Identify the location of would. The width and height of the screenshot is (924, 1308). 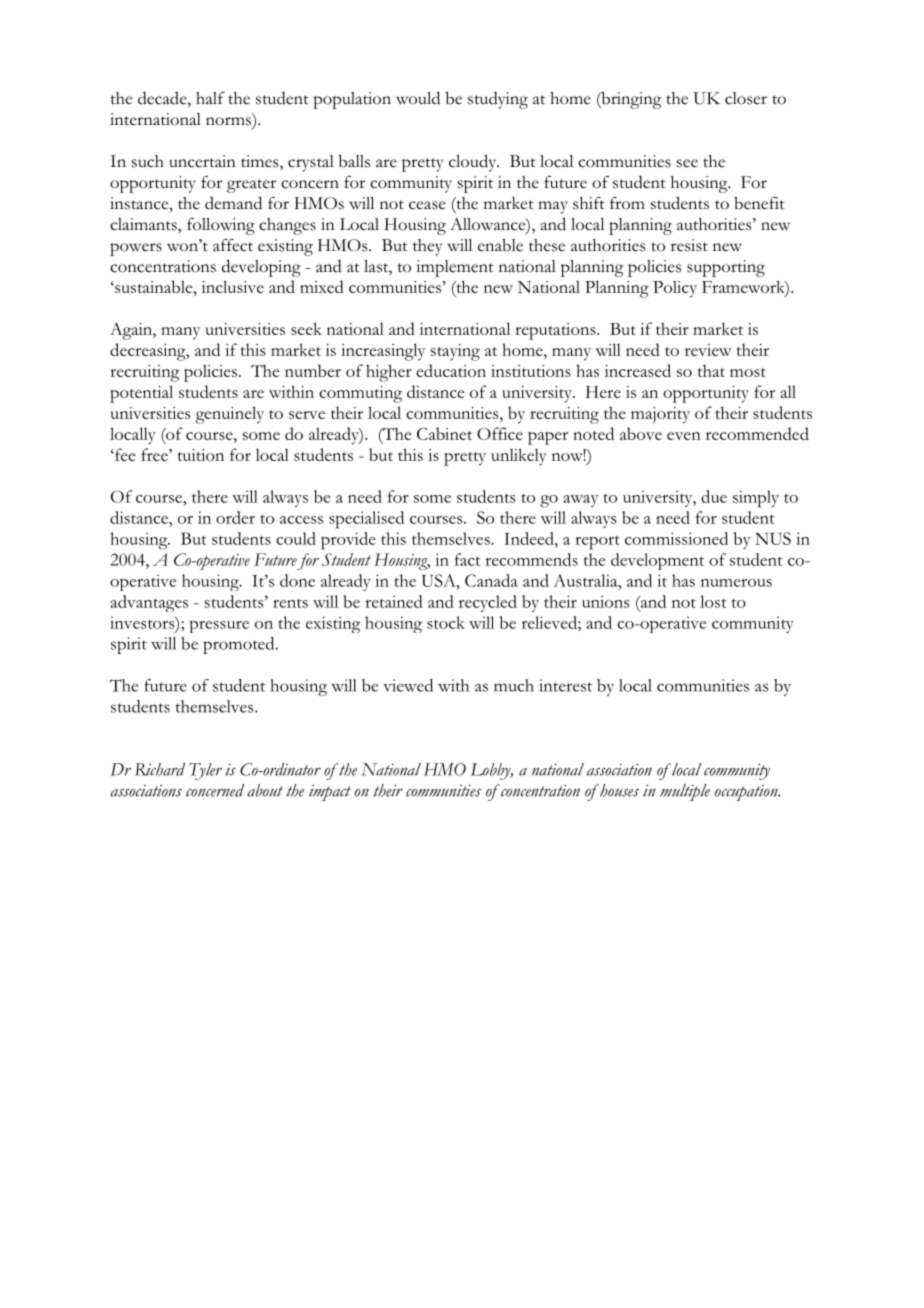
(418, 98).
